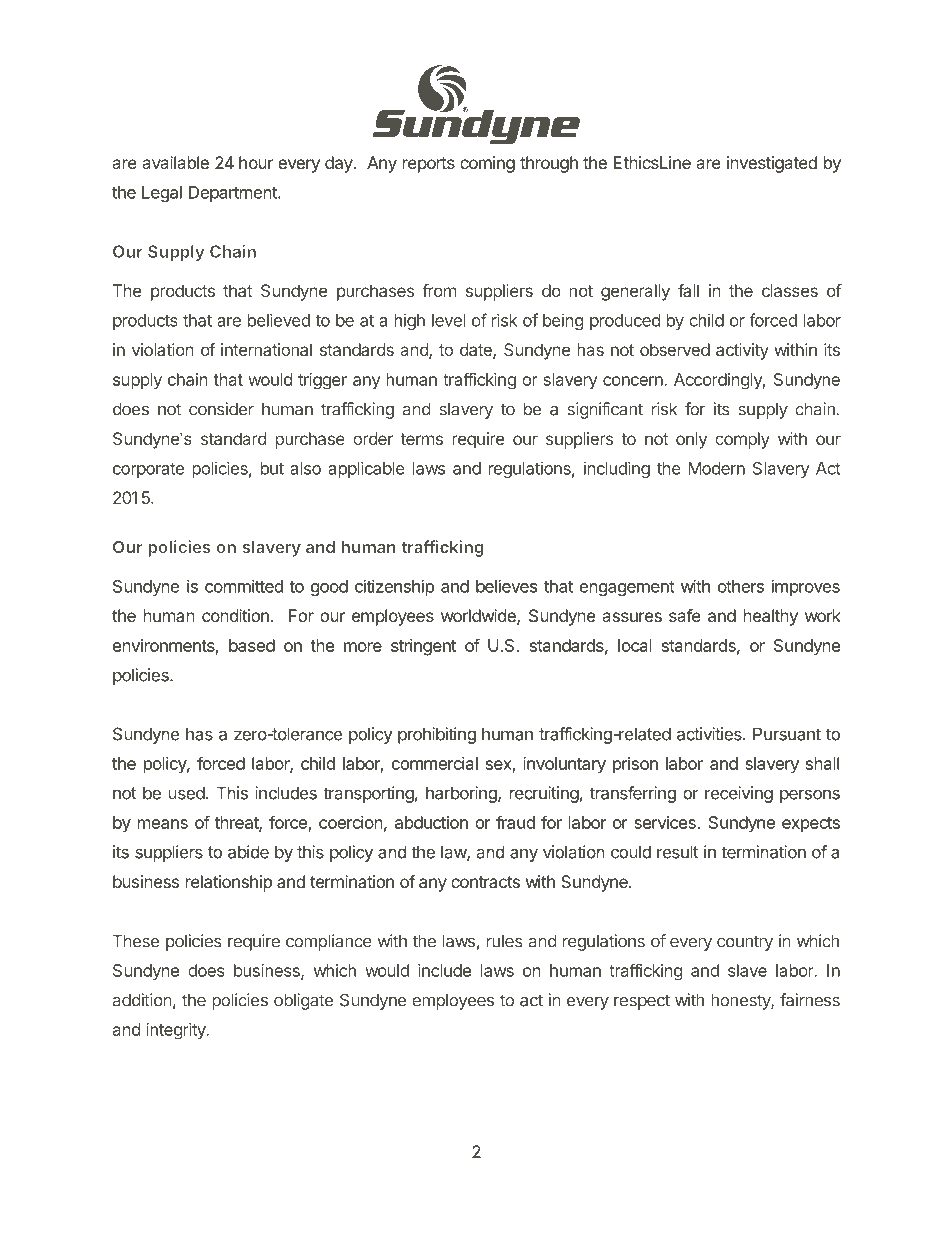 This screenshot has height=1233, width=952. What do you see at coordinates (506, 586) in the screenshot?
I see `believes` at bounding box center [506, 586].
